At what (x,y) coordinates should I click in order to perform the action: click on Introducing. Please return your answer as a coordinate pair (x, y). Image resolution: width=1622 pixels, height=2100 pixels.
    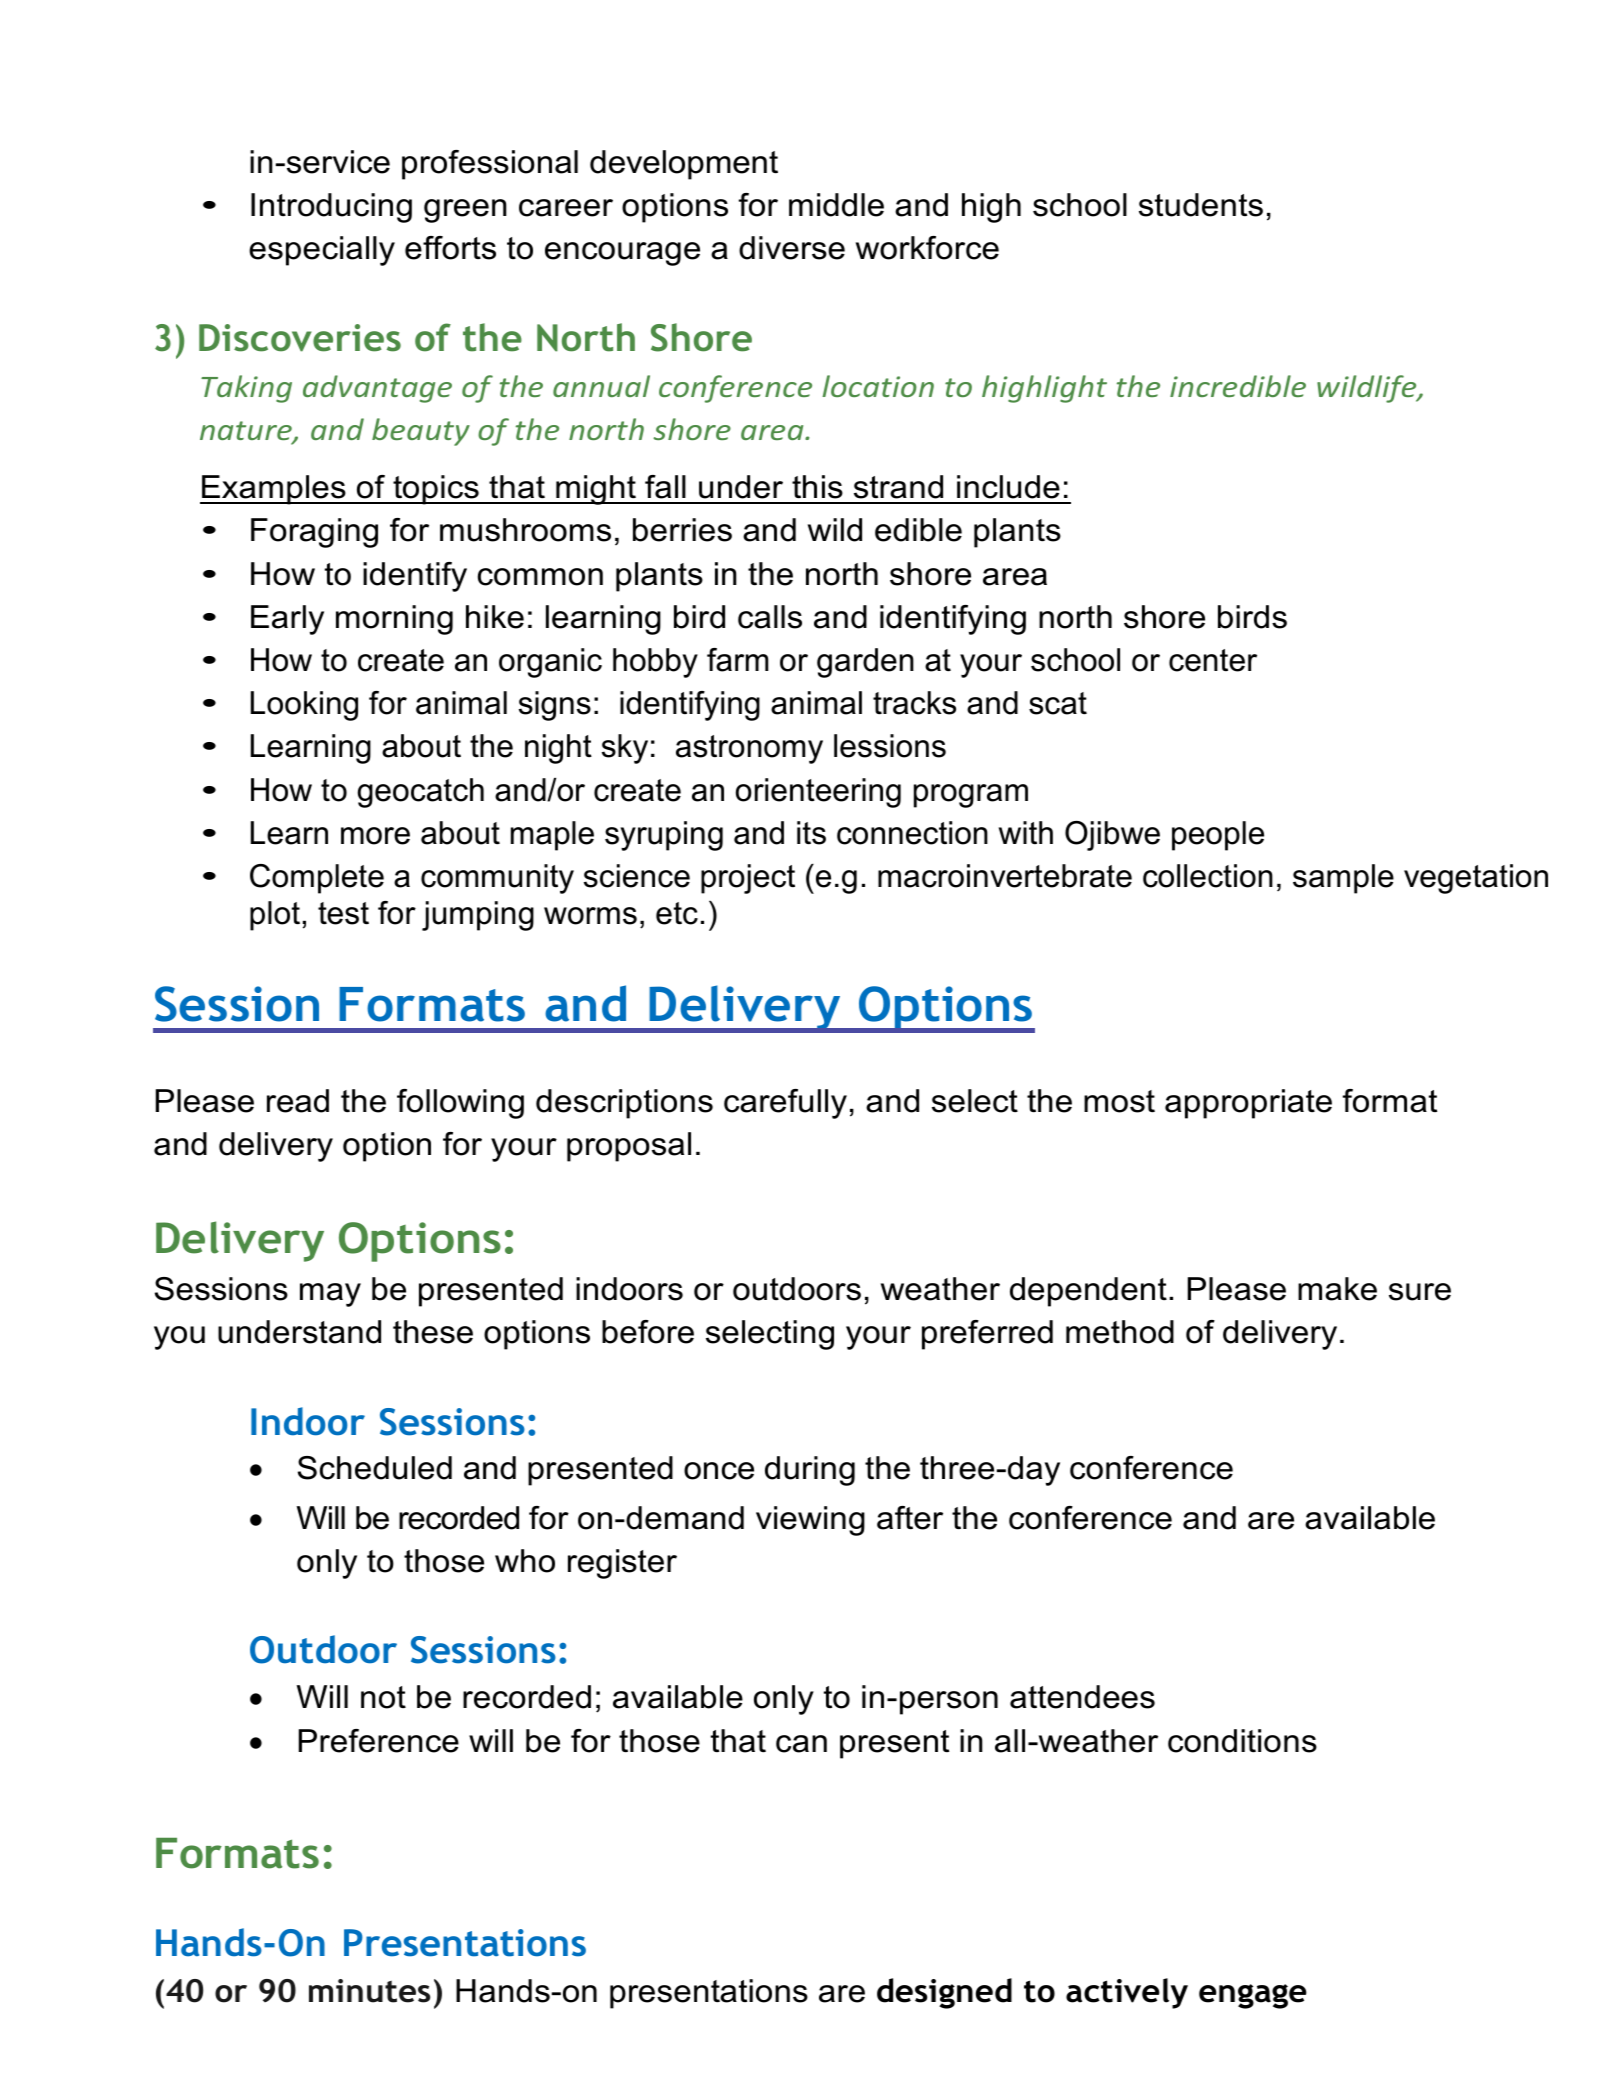
    Looking at the image, I should click on (331, 208).
